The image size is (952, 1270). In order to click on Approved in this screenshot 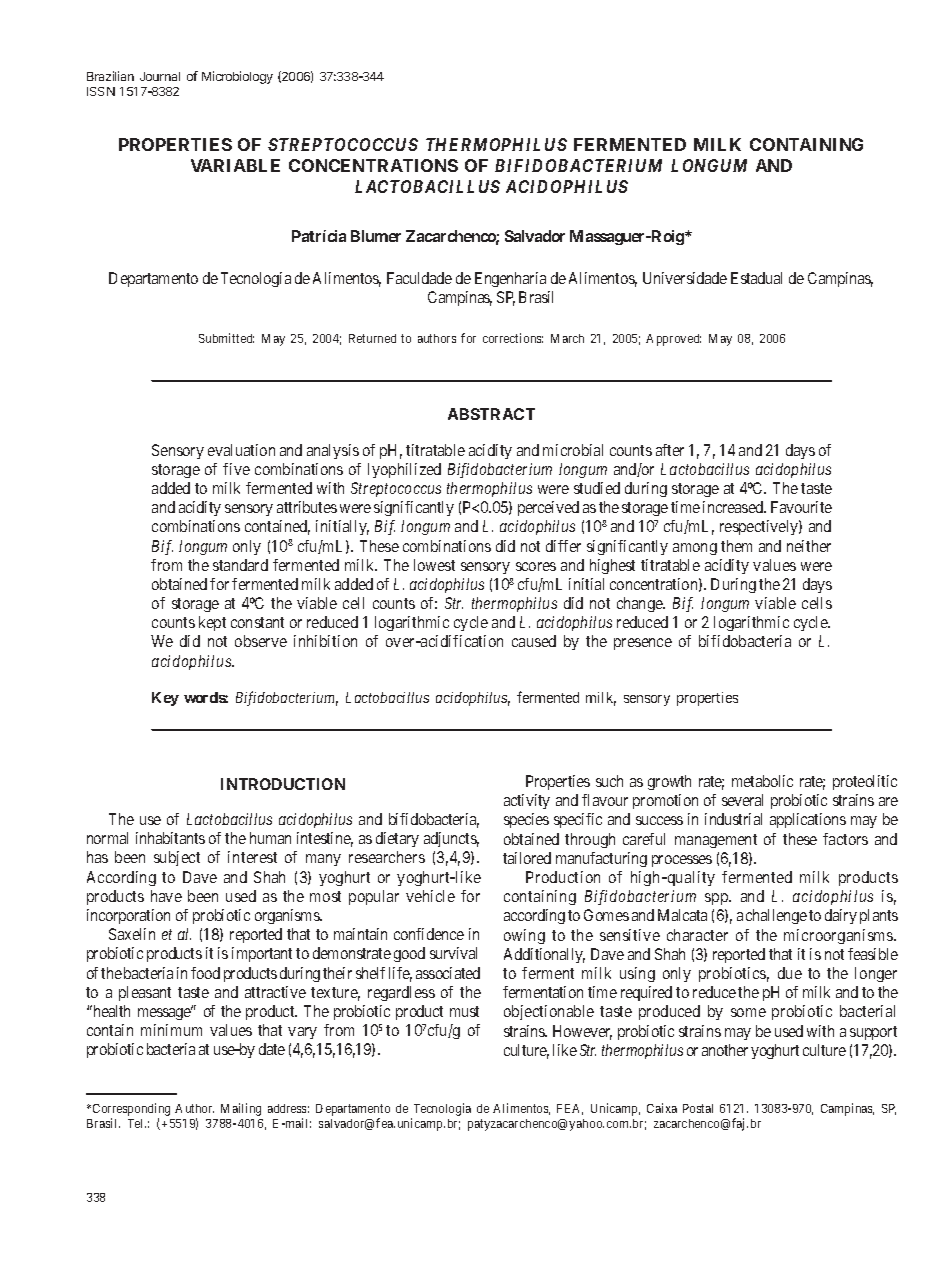, I will do `click(673, 340)`.
